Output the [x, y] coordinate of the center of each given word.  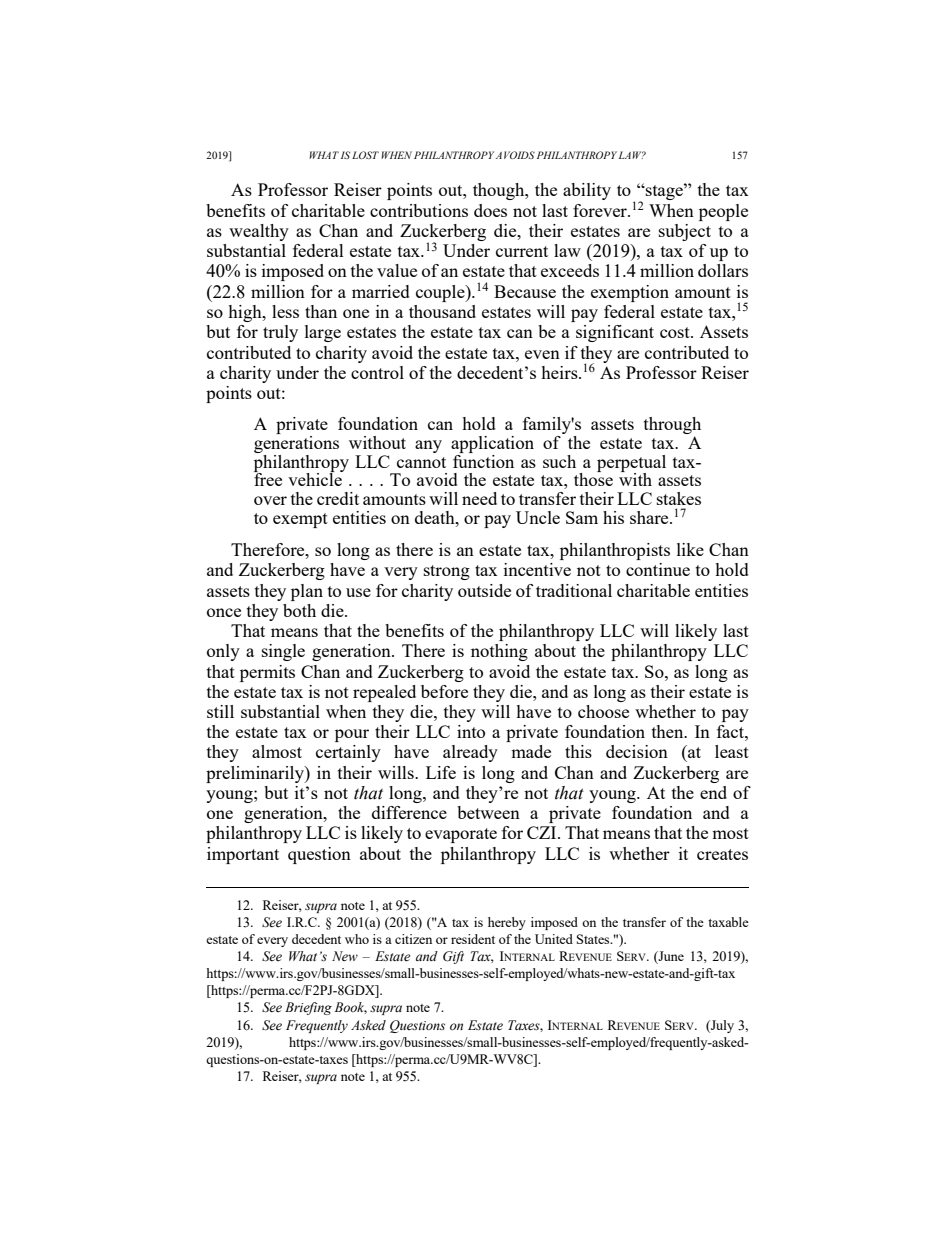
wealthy [259, 232]
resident [473, 939]
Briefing [308, 1008]
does [490, 210]
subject [685, 232]
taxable [728, 922]
